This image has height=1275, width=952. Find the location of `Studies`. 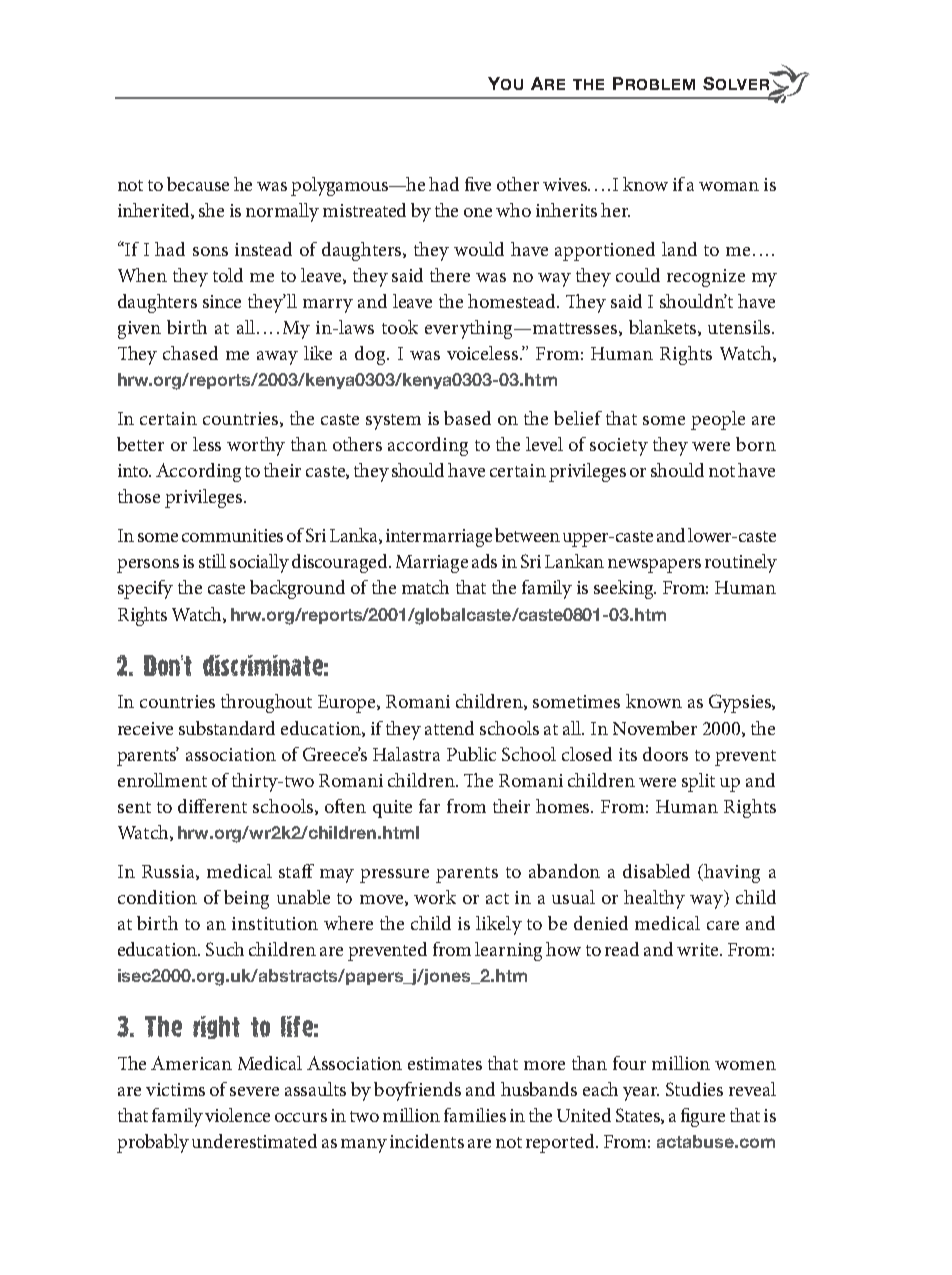

Studies is located at coordinates (694, 1089).
